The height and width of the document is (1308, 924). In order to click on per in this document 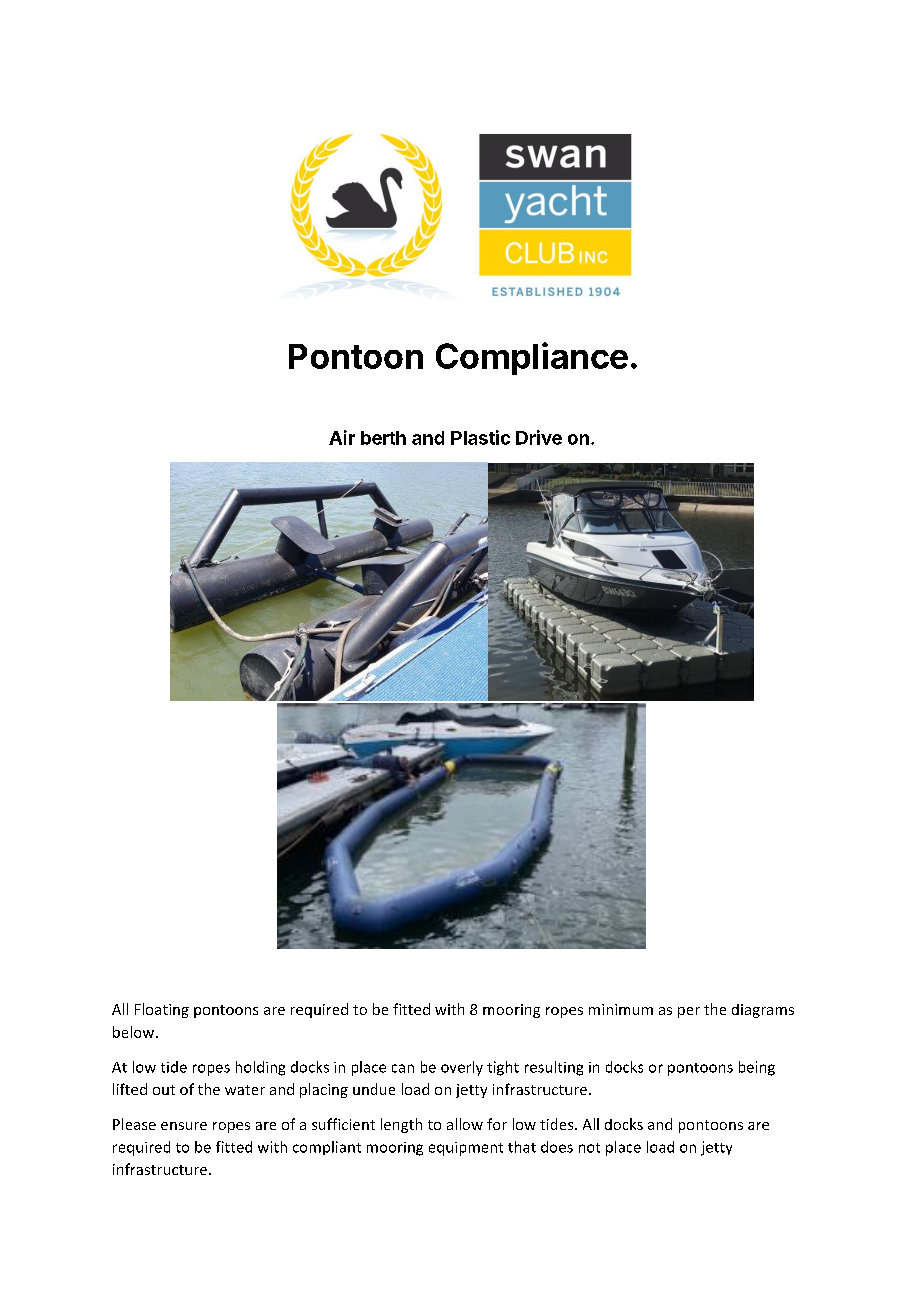, I will do `click(689, 1012)`.
